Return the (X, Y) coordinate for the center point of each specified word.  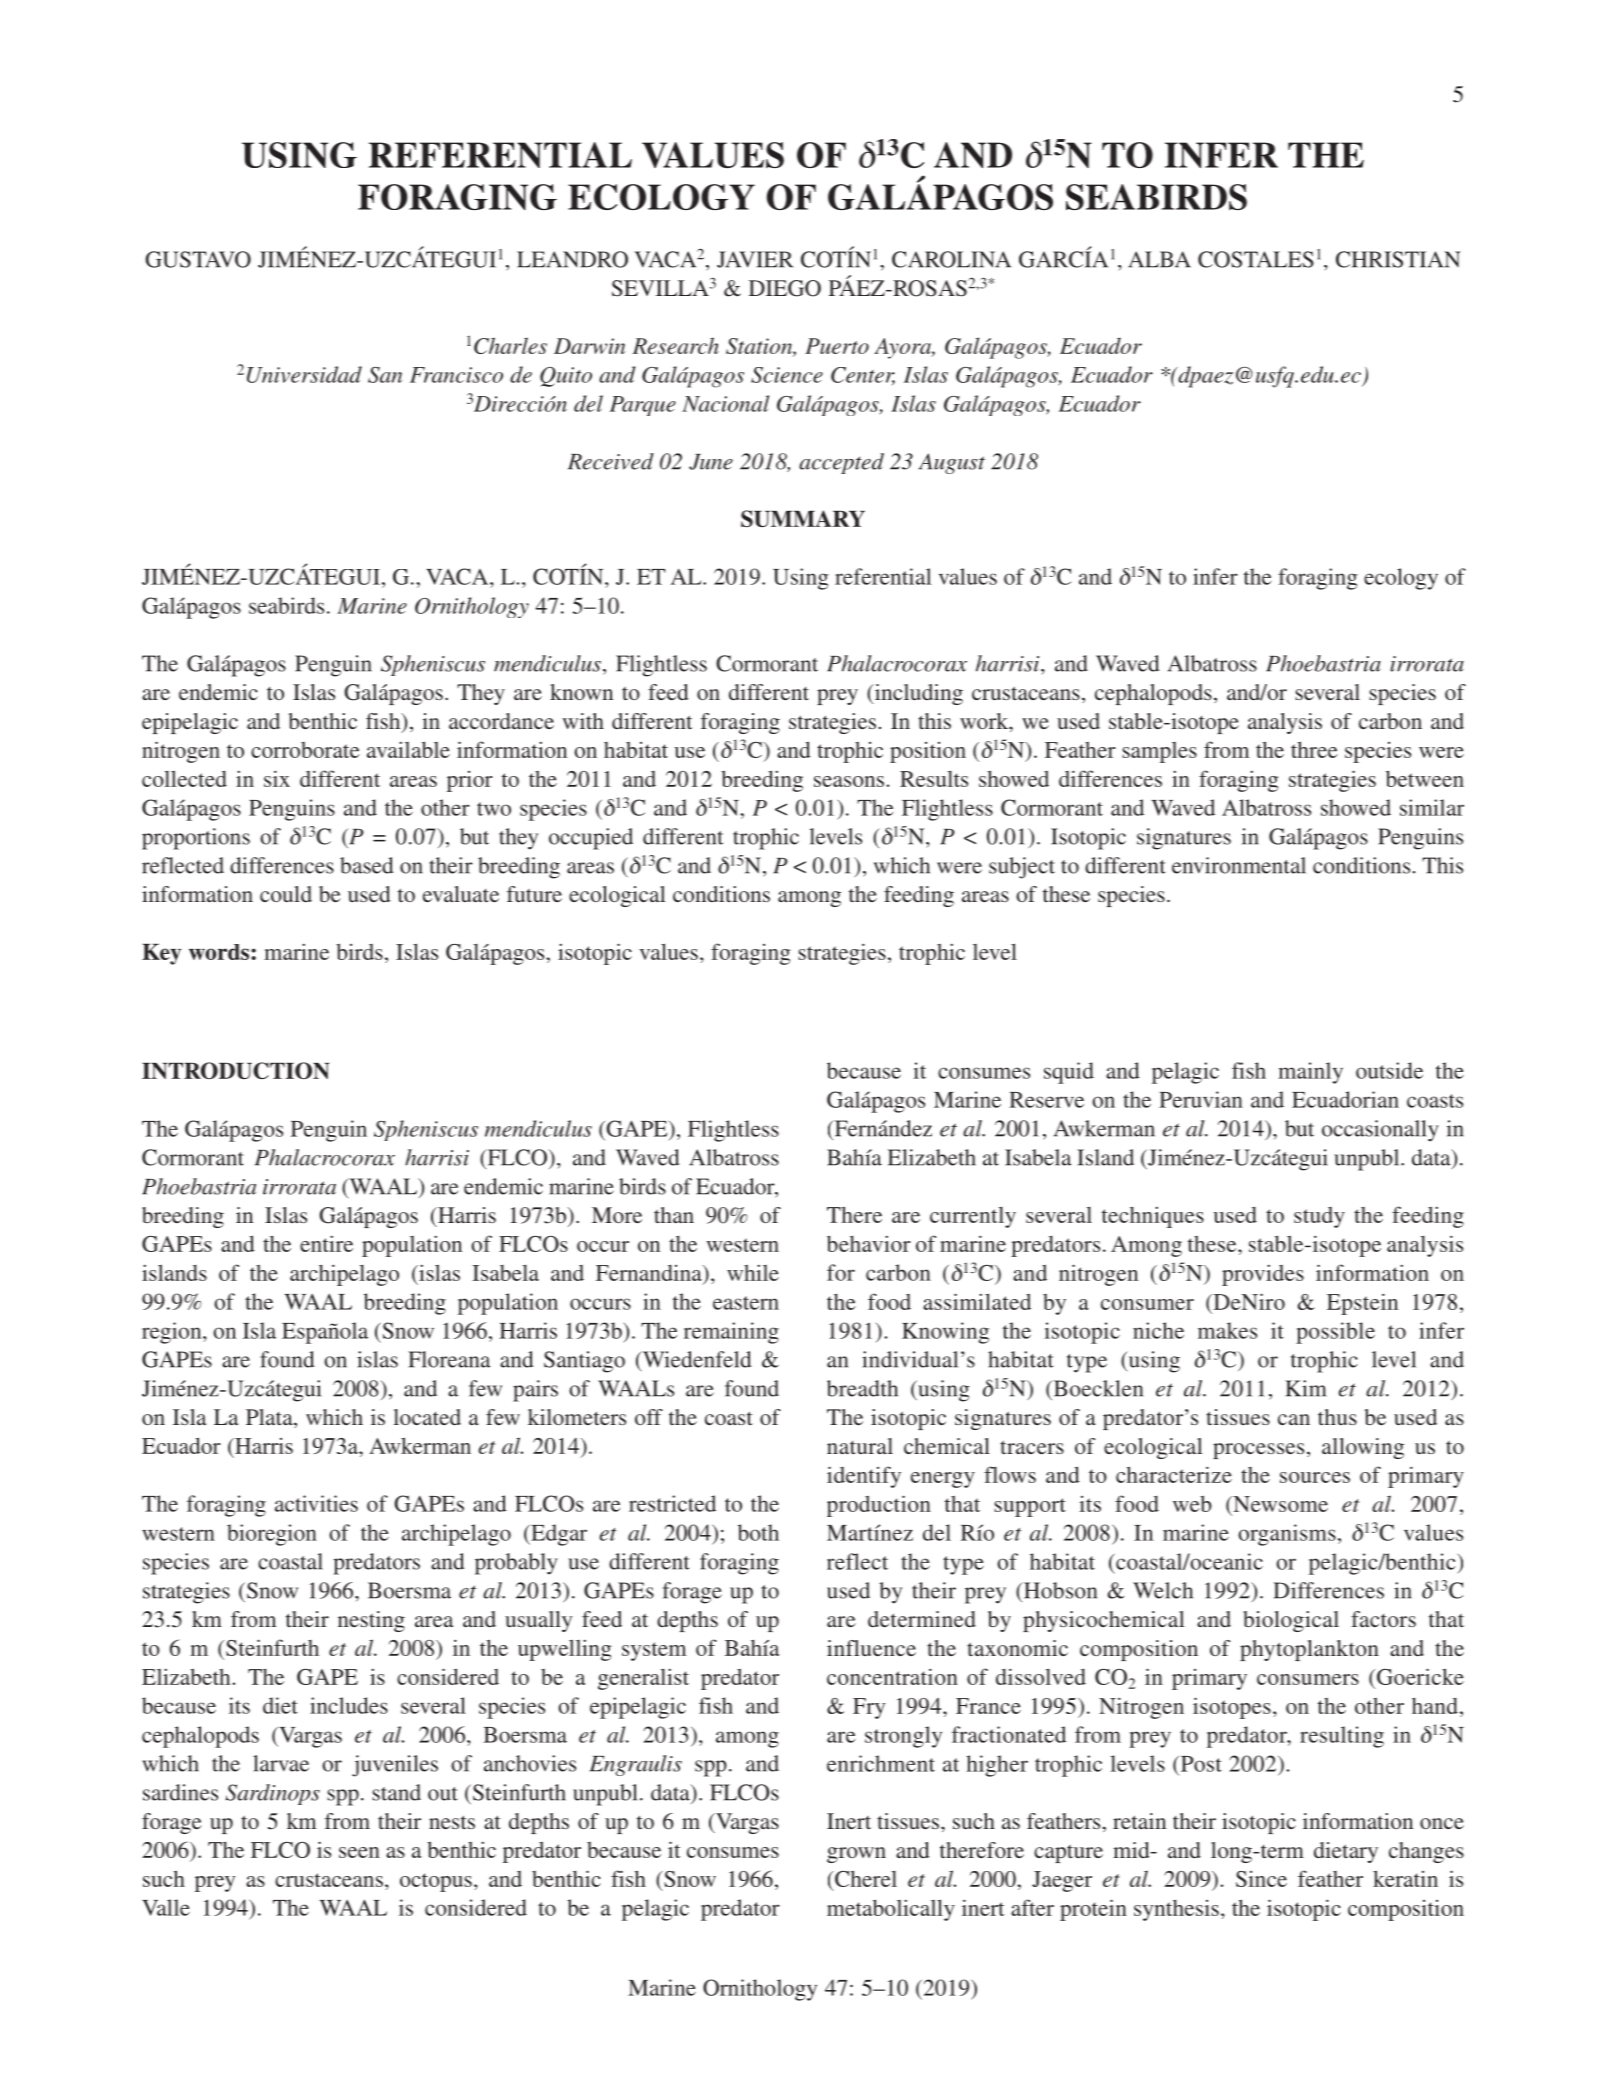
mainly (1310, 1073)
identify (864, 1477)
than (674, 1215)
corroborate (305, 750)
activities (316, 1503)
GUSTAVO (198, 259)
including (917, 694)
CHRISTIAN (1398, 259)
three (1314, 749)
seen (359, 1852)
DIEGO (785, 288)
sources (1315, 1477)
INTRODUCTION (236, 1070)
